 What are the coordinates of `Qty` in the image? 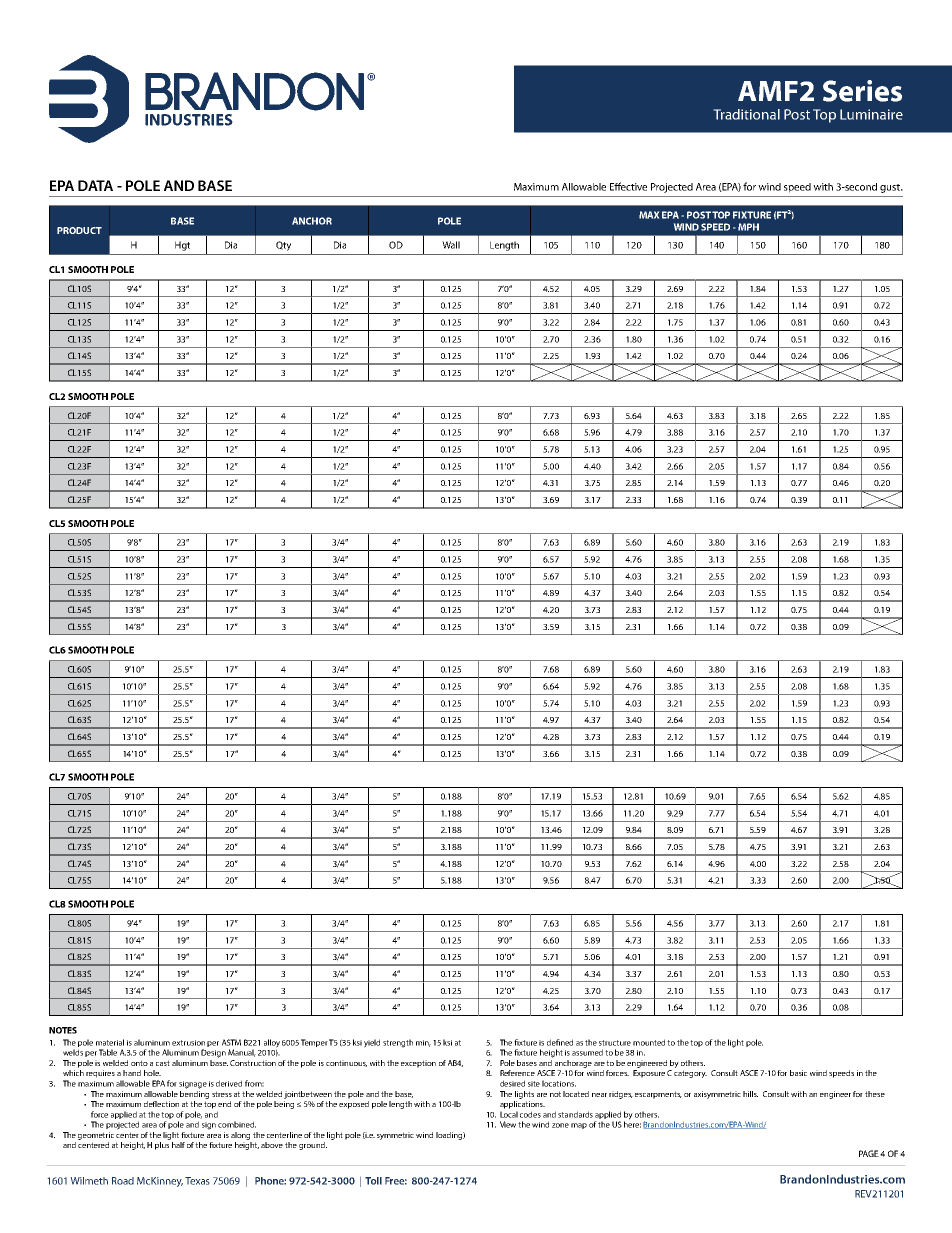 It's located at (283, 246).
